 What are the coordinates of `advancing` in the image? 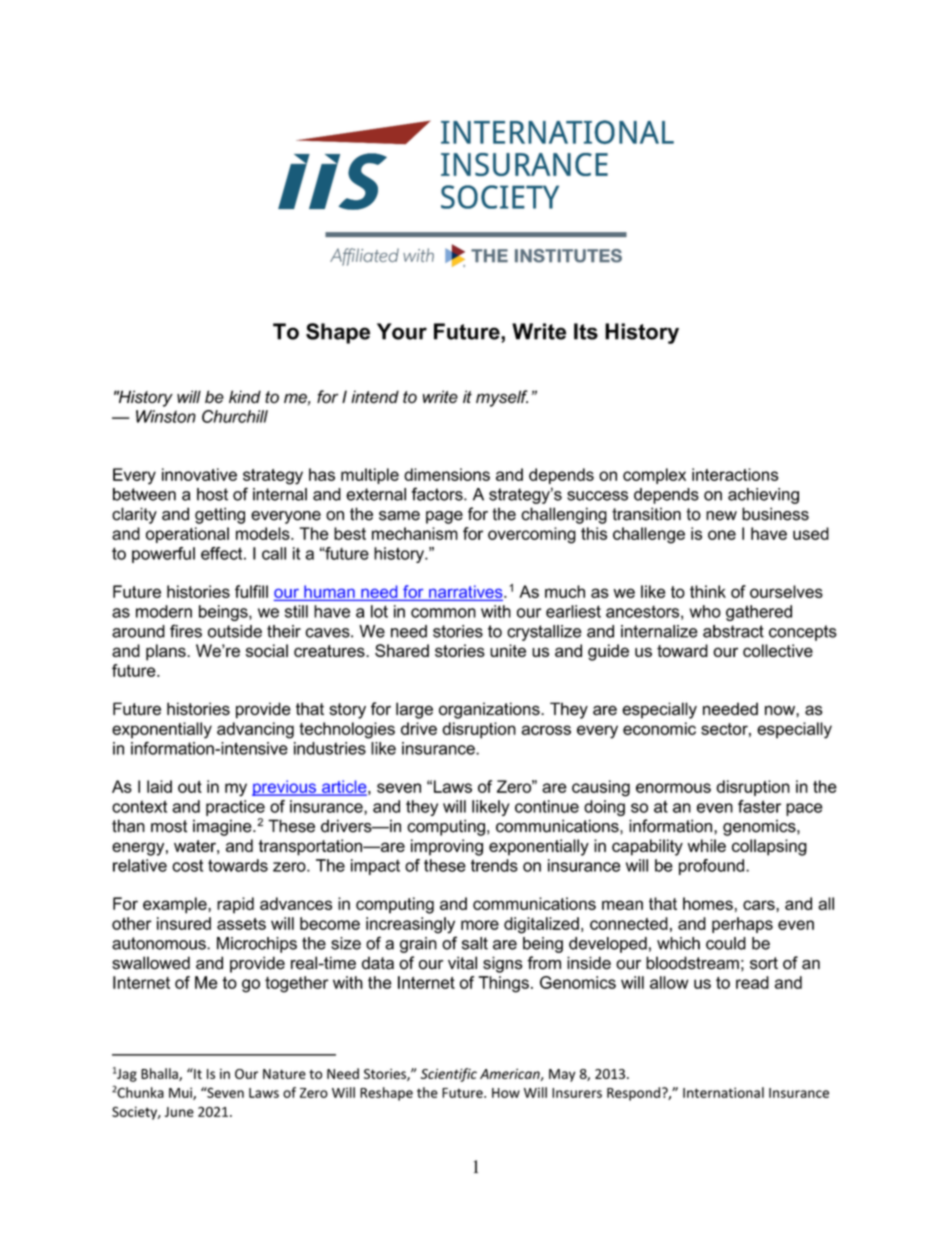 It's located at (255, 730).
